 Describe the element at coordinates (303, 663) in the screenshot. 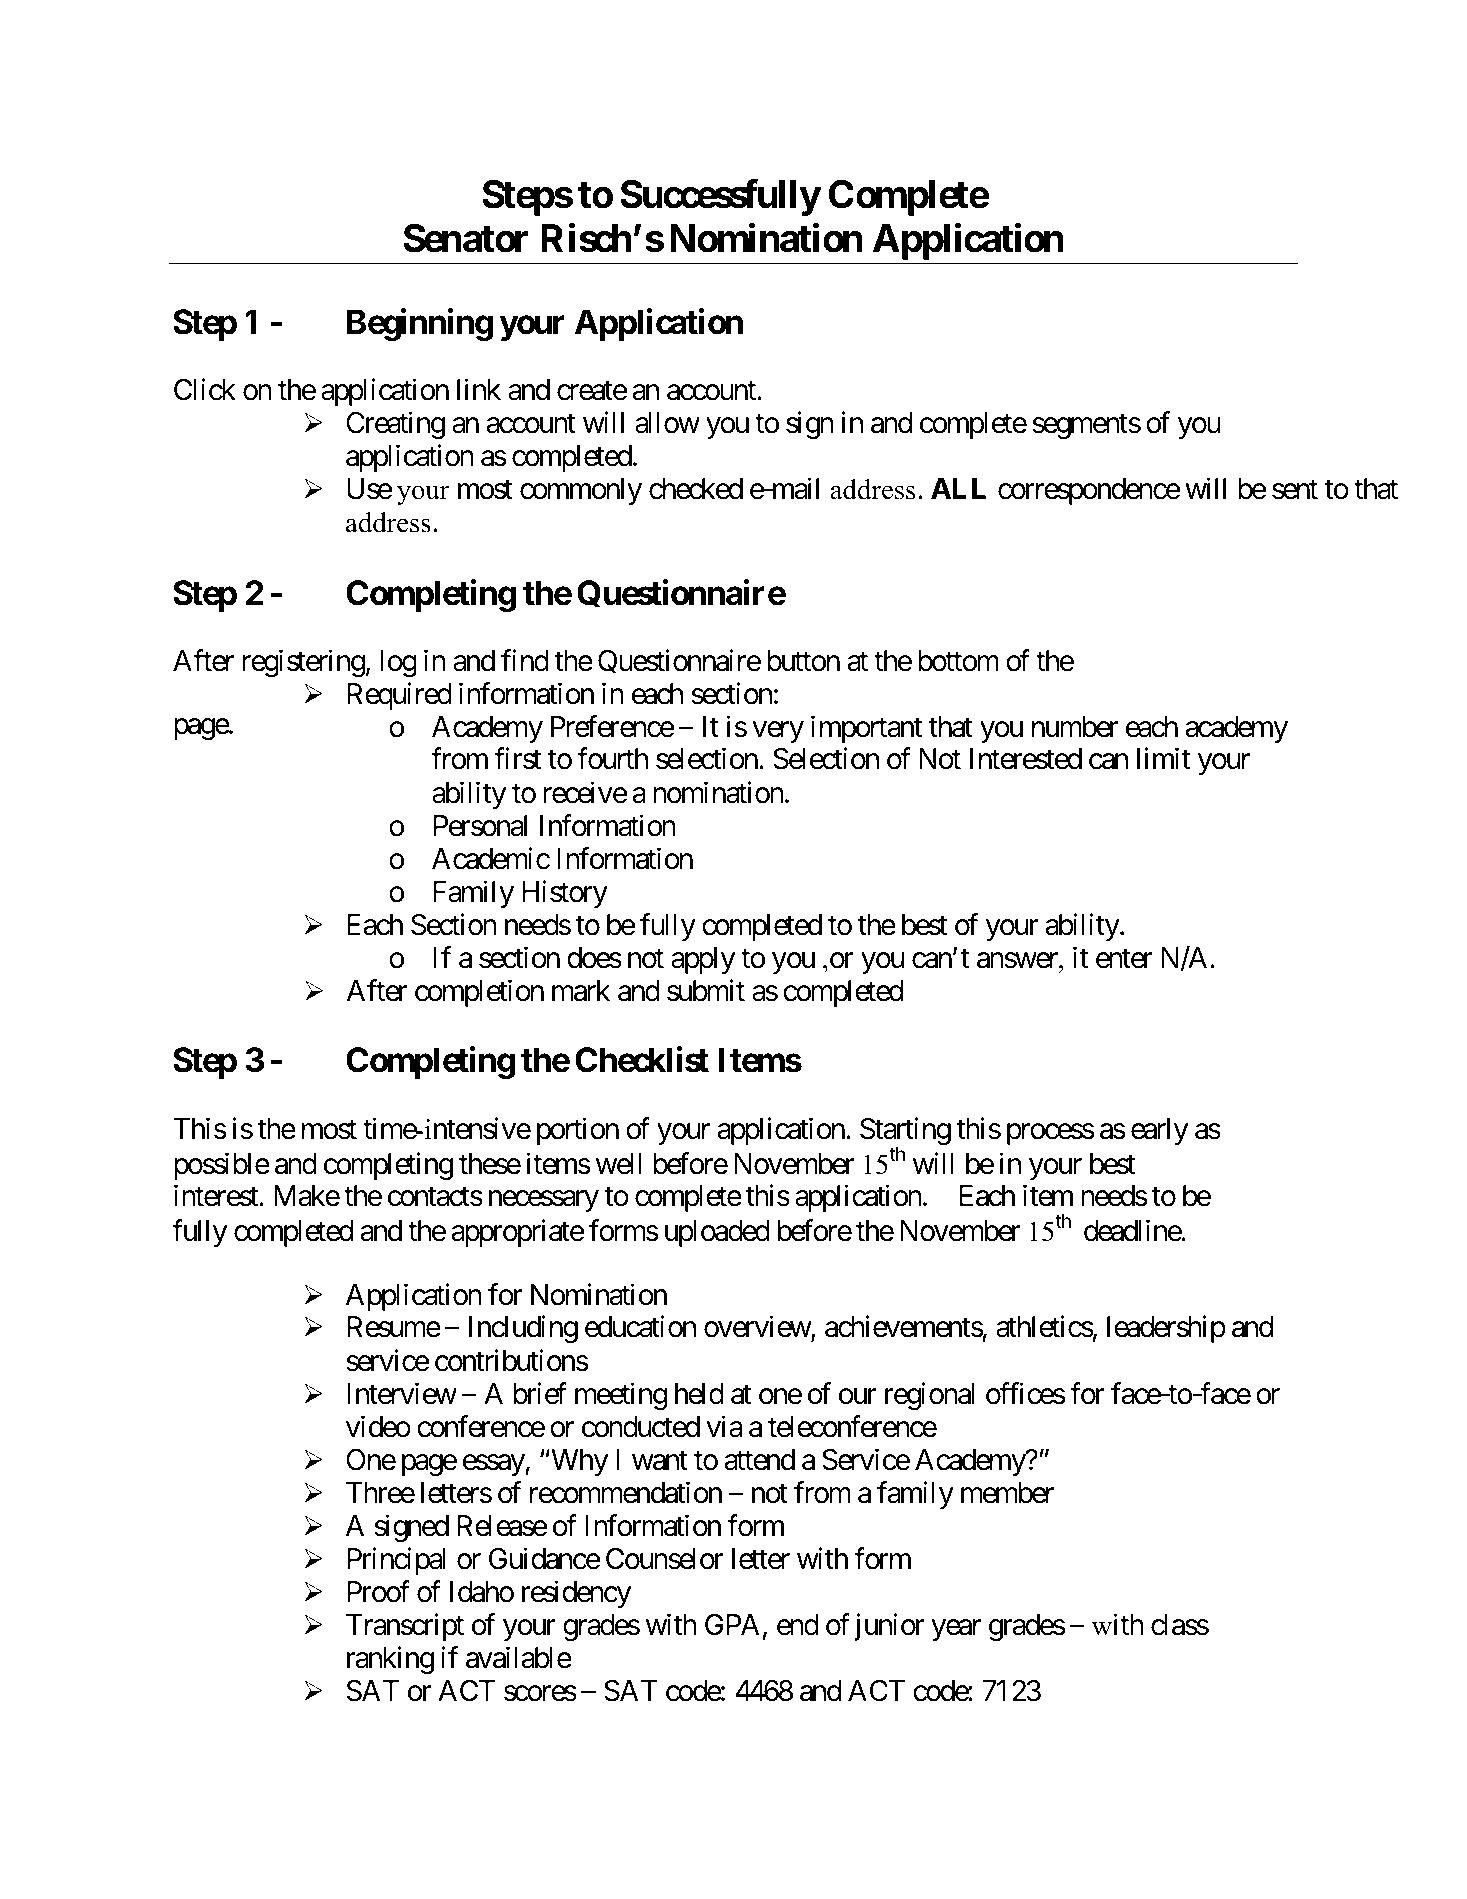

I see `registering` at that location.
